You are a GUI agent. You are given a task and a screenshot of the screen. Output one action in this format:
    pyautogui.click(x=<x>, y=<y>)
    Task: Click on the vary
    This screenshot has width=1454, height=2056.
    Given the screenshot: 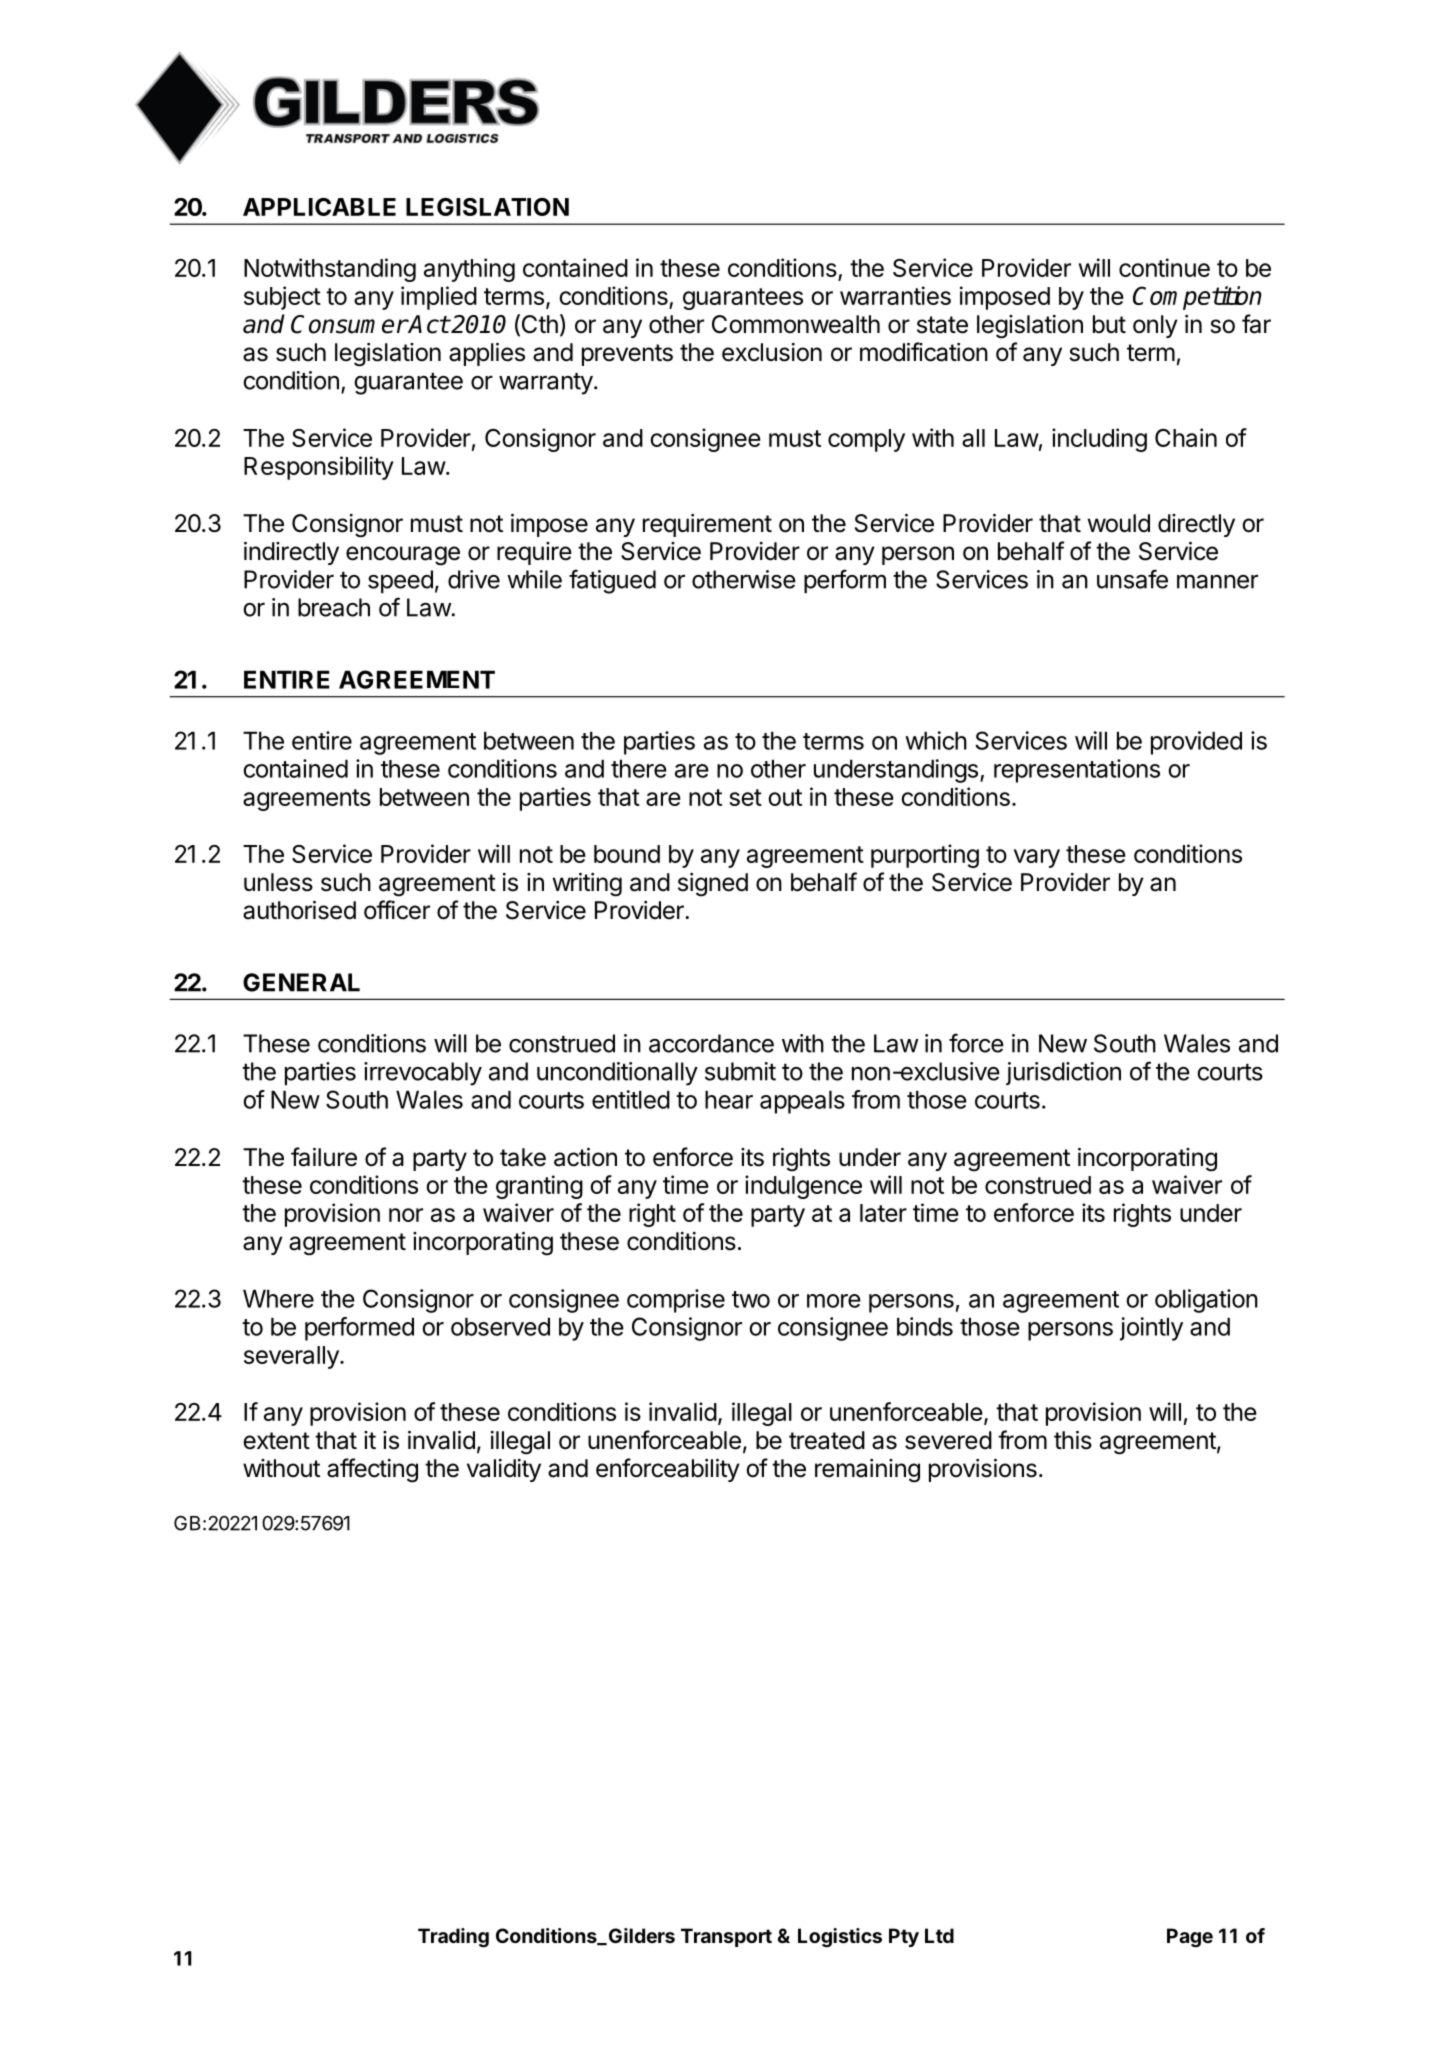 What is the action you would take?
    pyautogui.click(x=1037, y=858)
